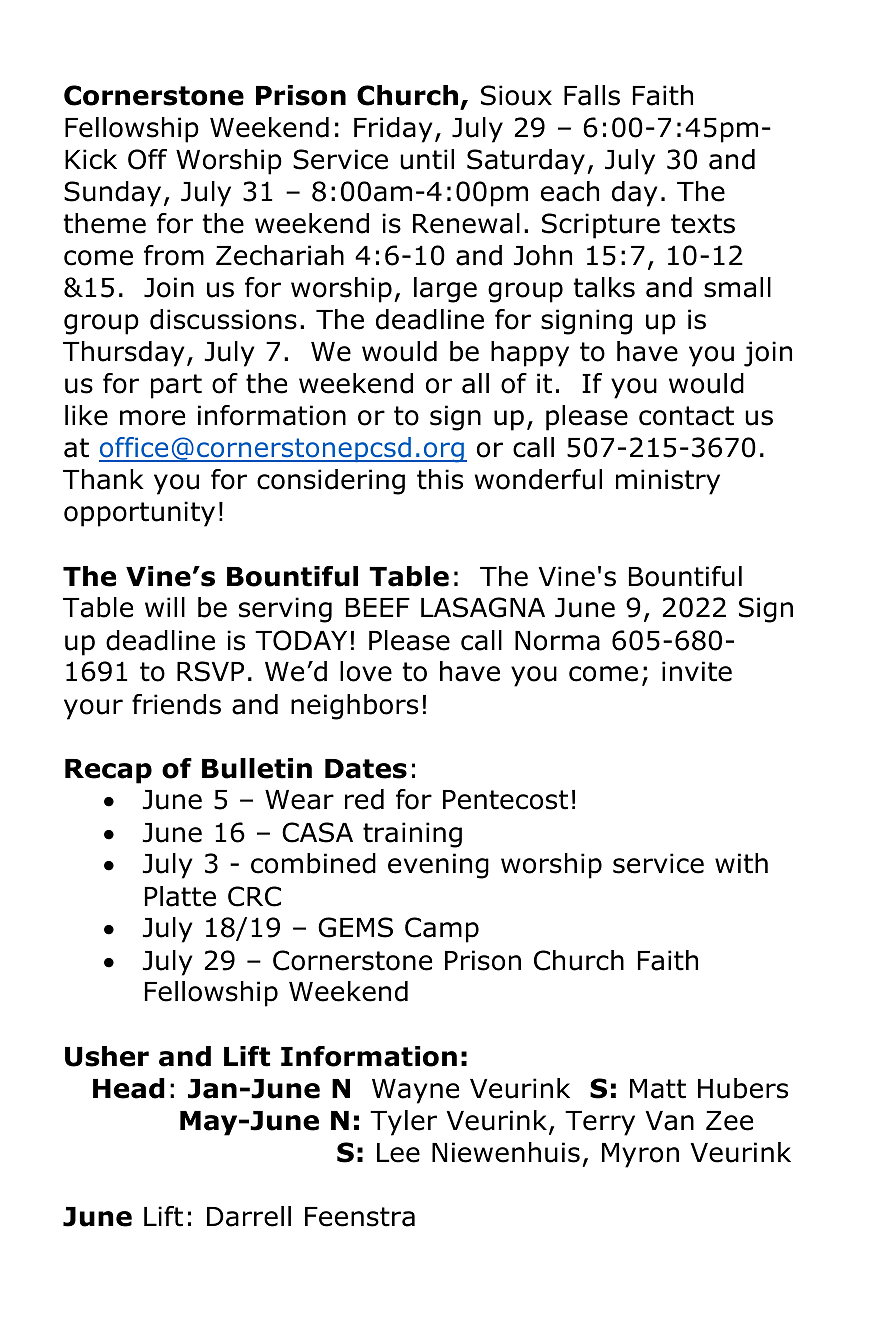  I want to click on Myron, so click(640, 1155).
